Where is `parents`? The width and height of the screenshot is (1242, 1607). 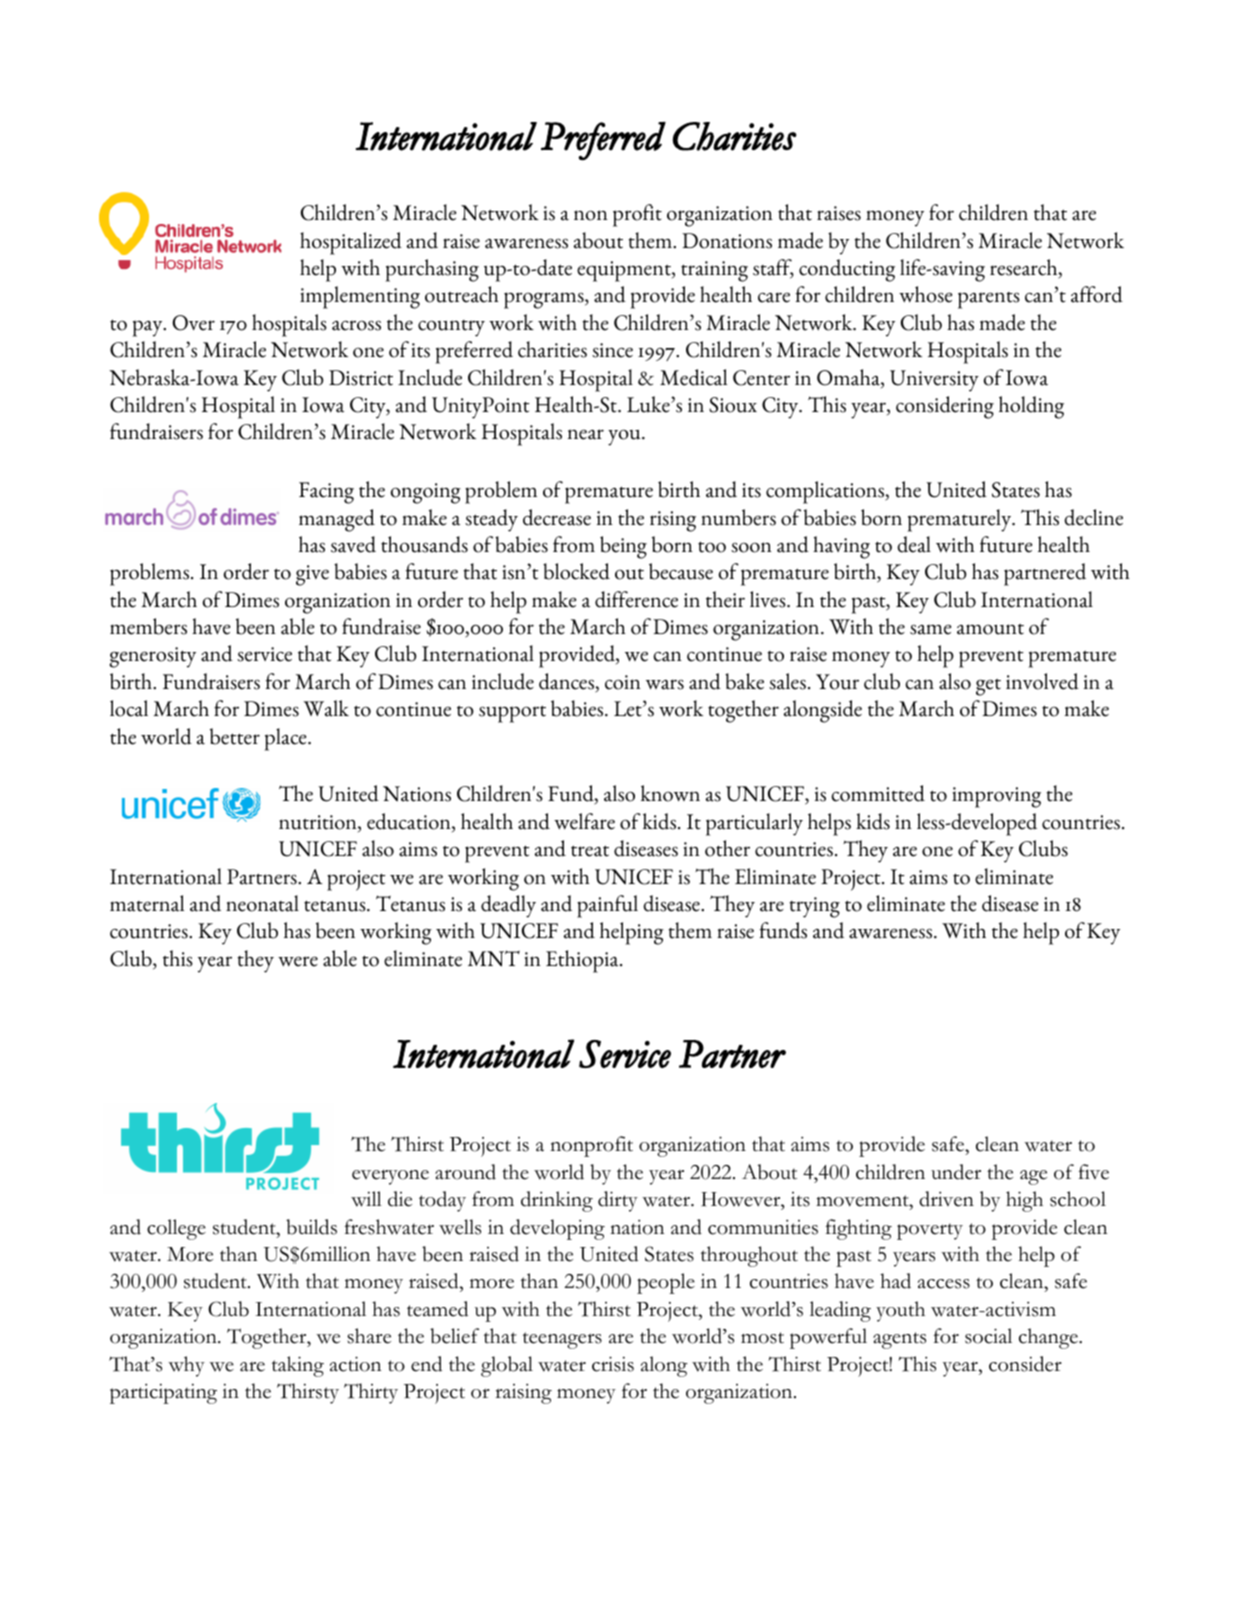 parents is located at coordinates (989, 300).
